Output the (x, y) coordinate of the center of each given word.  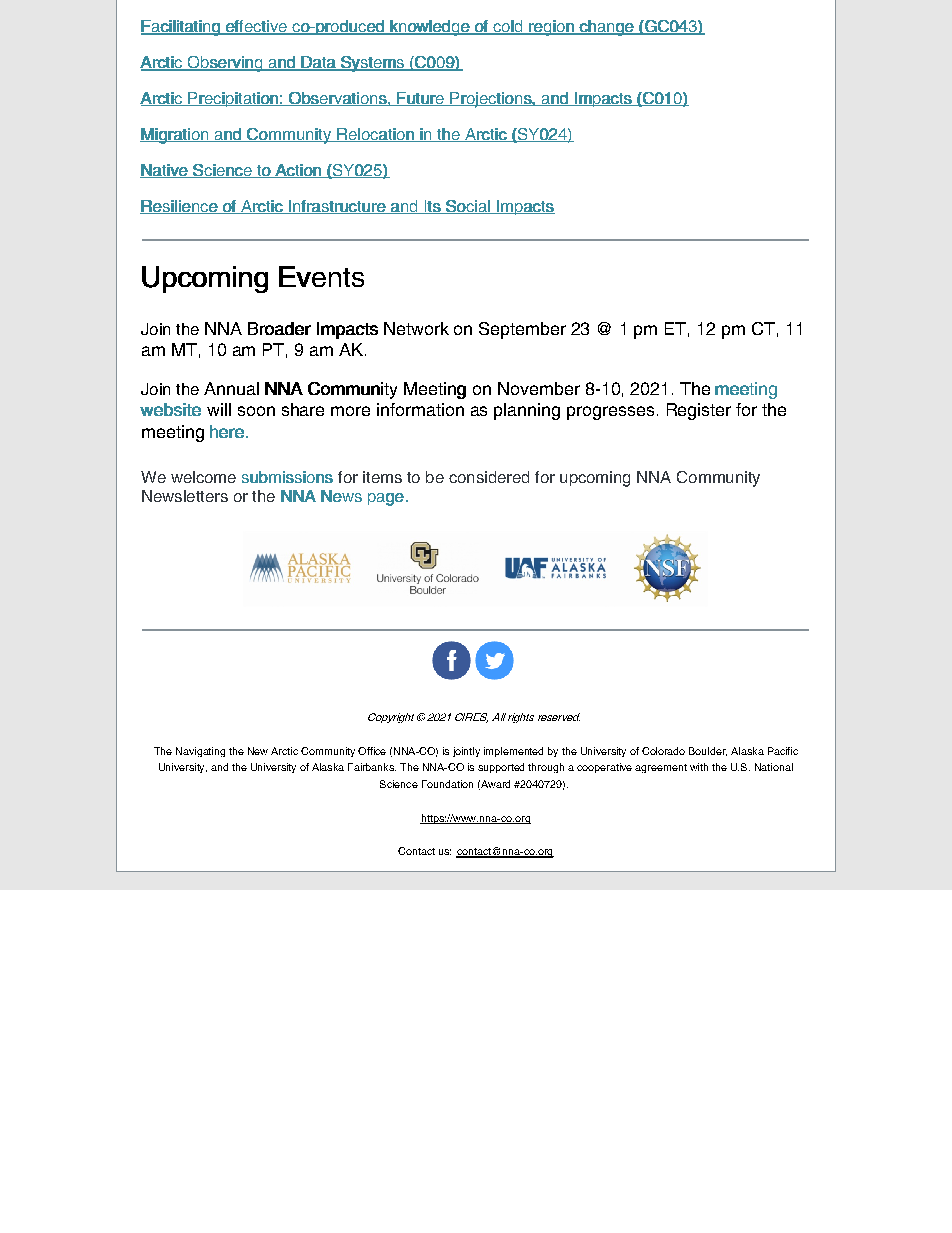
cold (508, 27)
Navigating (200, 752)
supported (501, 768)
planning (527, 411)
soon (256, 411)
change (606, 28)
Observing (225, 64)
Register (699, 411)
